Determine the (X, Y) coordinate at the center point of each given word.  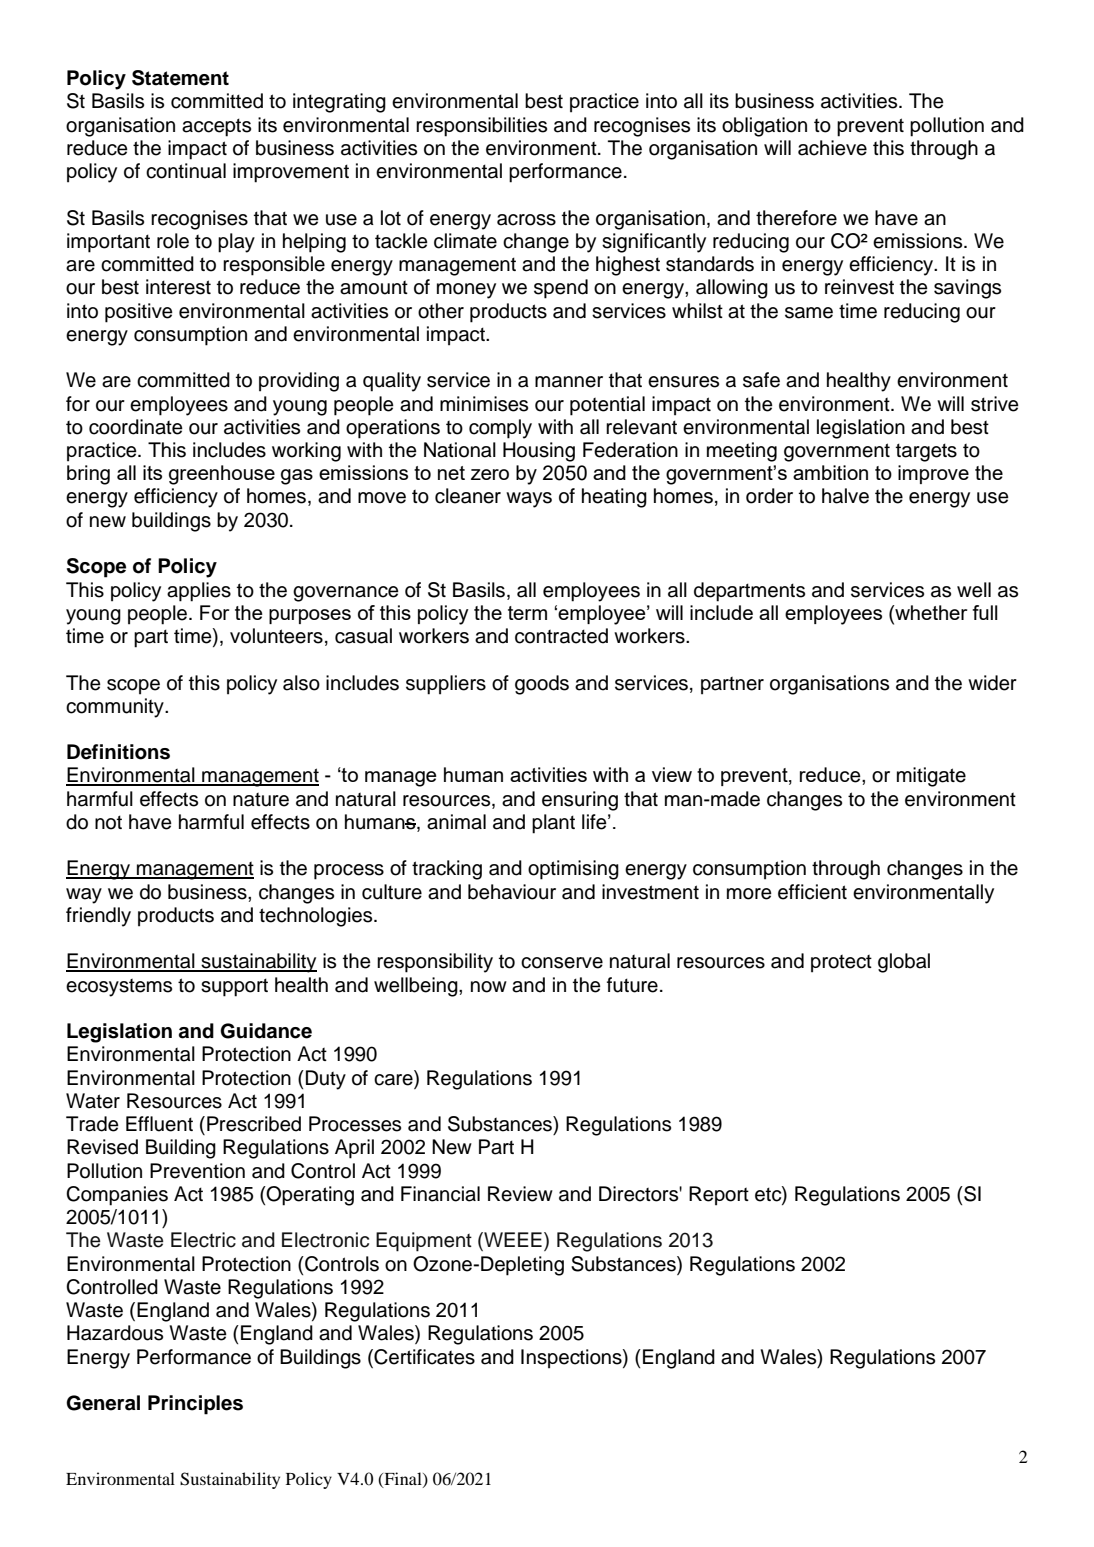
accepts (216, 127)
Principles (195, 1405)
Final (403, 1479)
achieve (832, 148)
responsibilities (481, 127)
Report (719, 1196)
